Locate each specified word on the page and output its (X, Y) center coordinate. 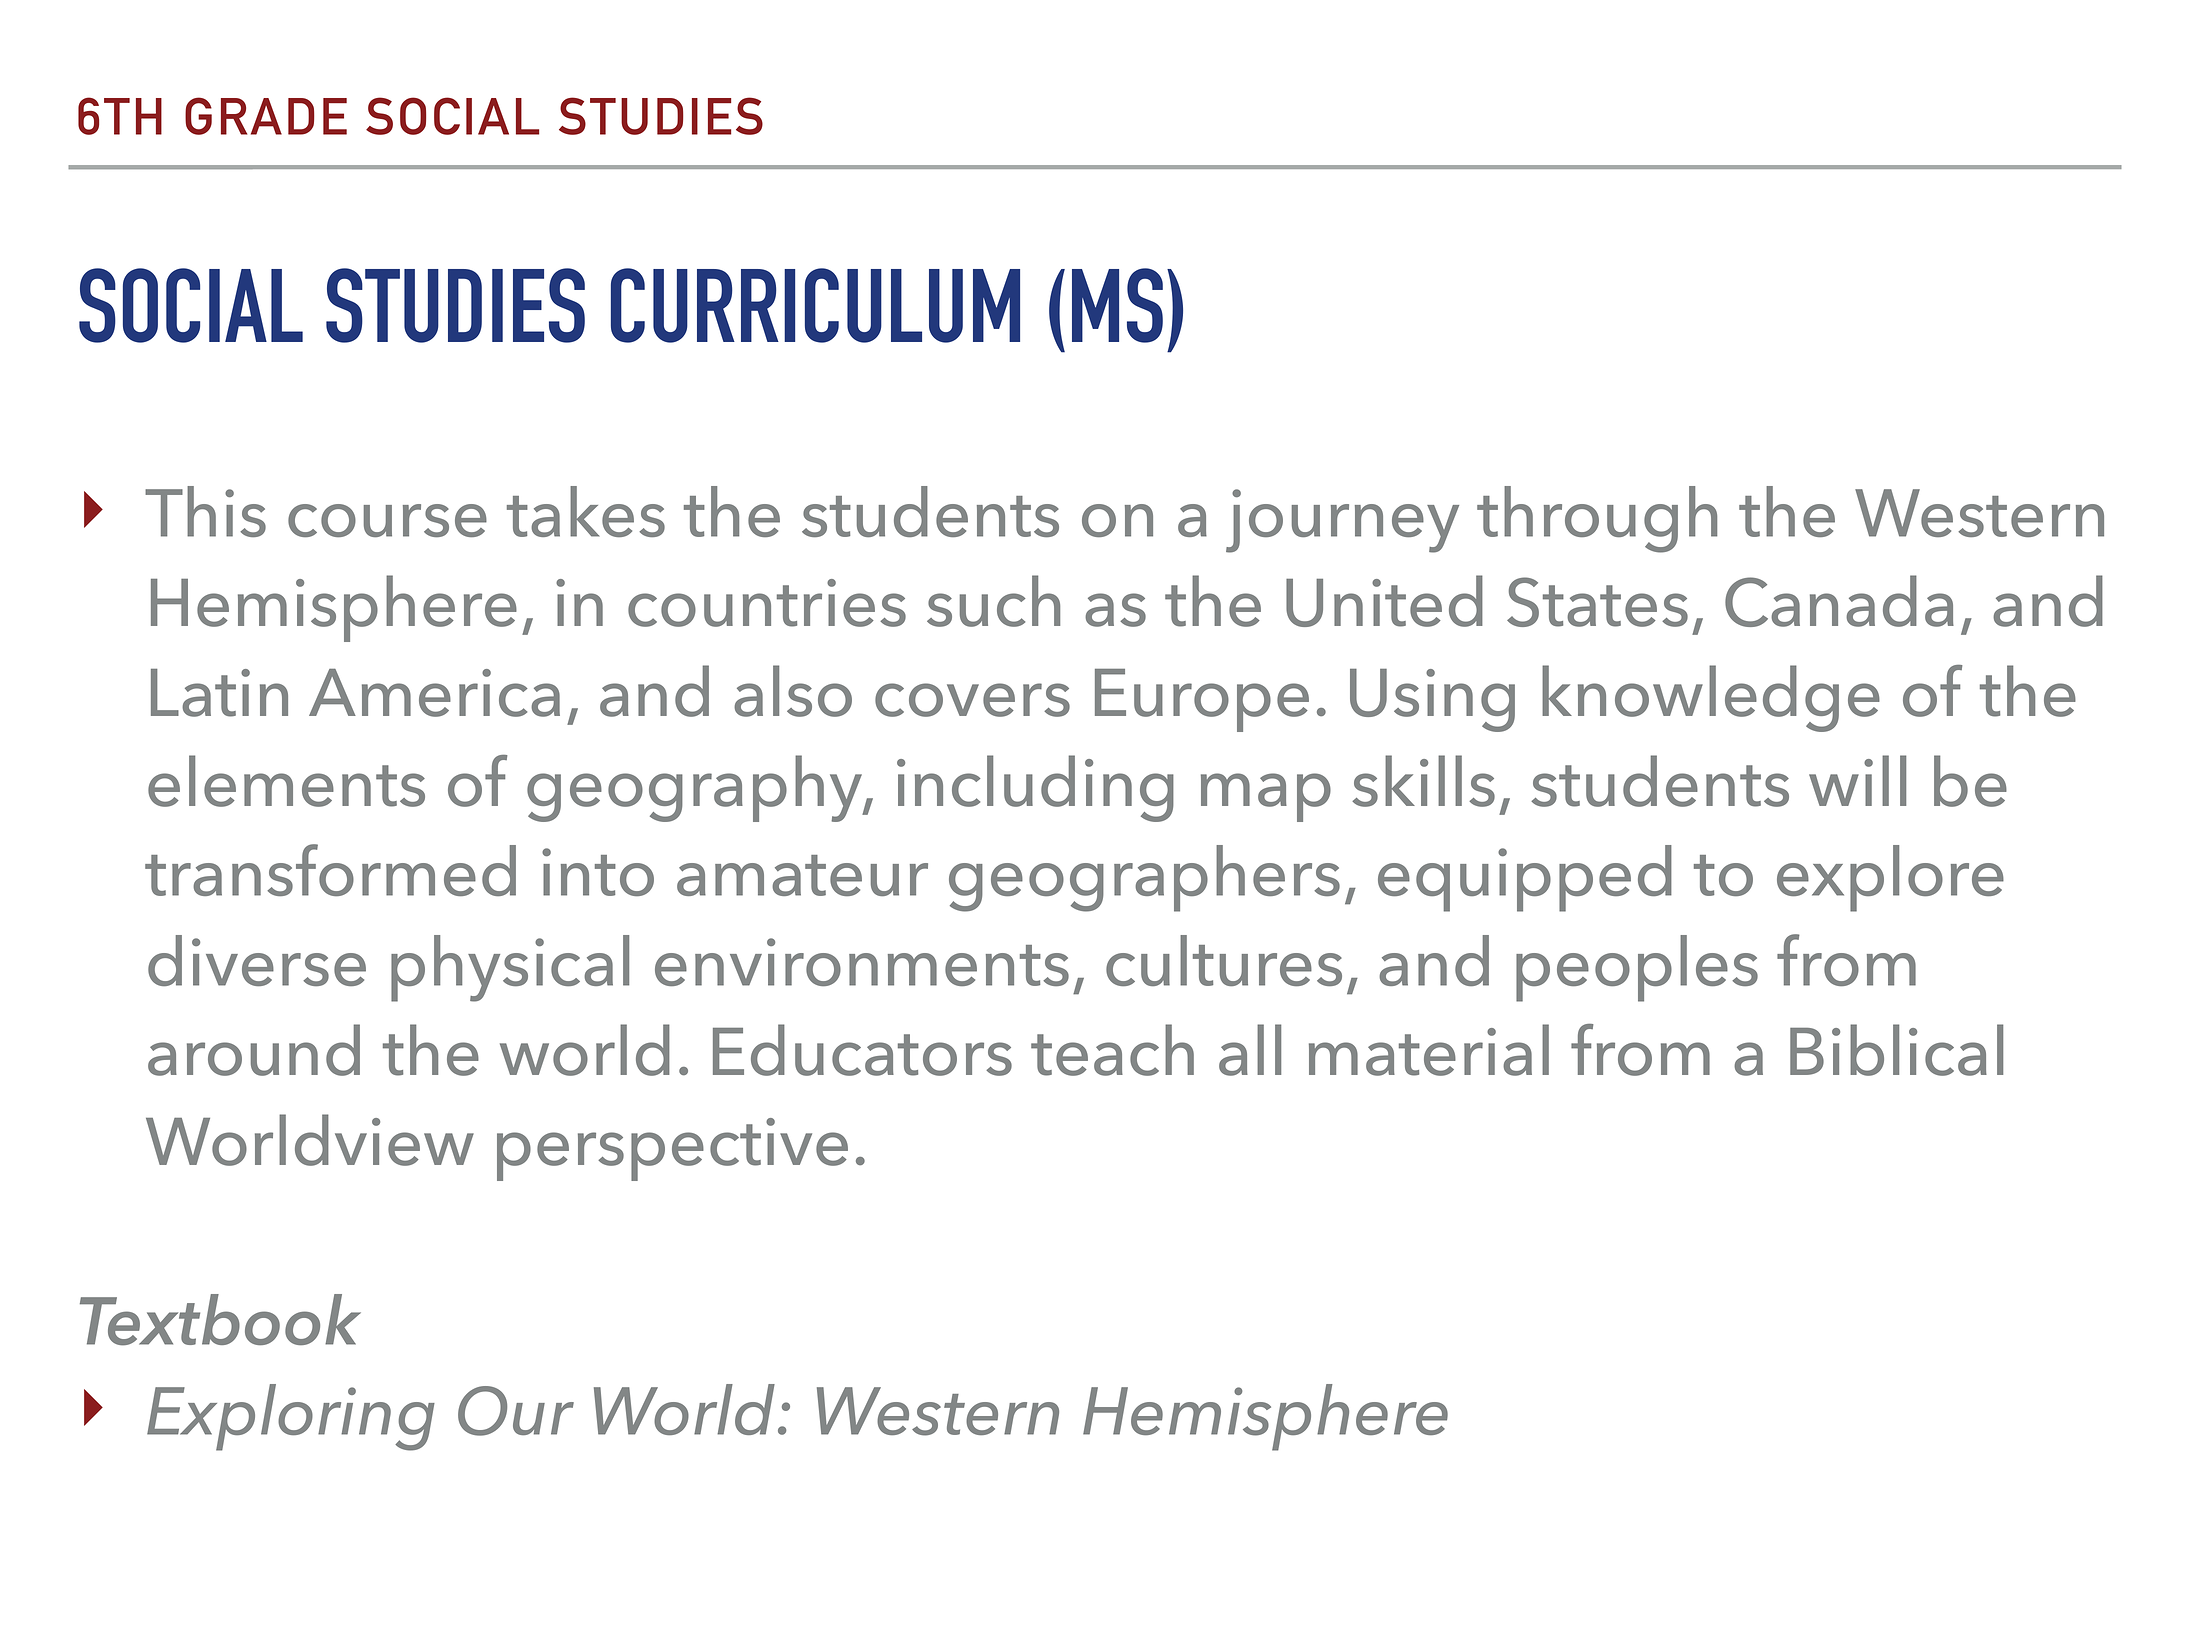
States (1597, 602)
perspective (672, 1149)
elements (286, 781)
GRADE (266, 116)
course (387, 520)
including (1035, 788)
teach (1112, 1050)
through (1597, 519)
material (1429, 1050)
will (1857, 780)
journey (1342, 521)
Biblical (1896, 1050)
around (254, 1050)
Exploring (291, 1417)
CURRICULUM (815, 305)
